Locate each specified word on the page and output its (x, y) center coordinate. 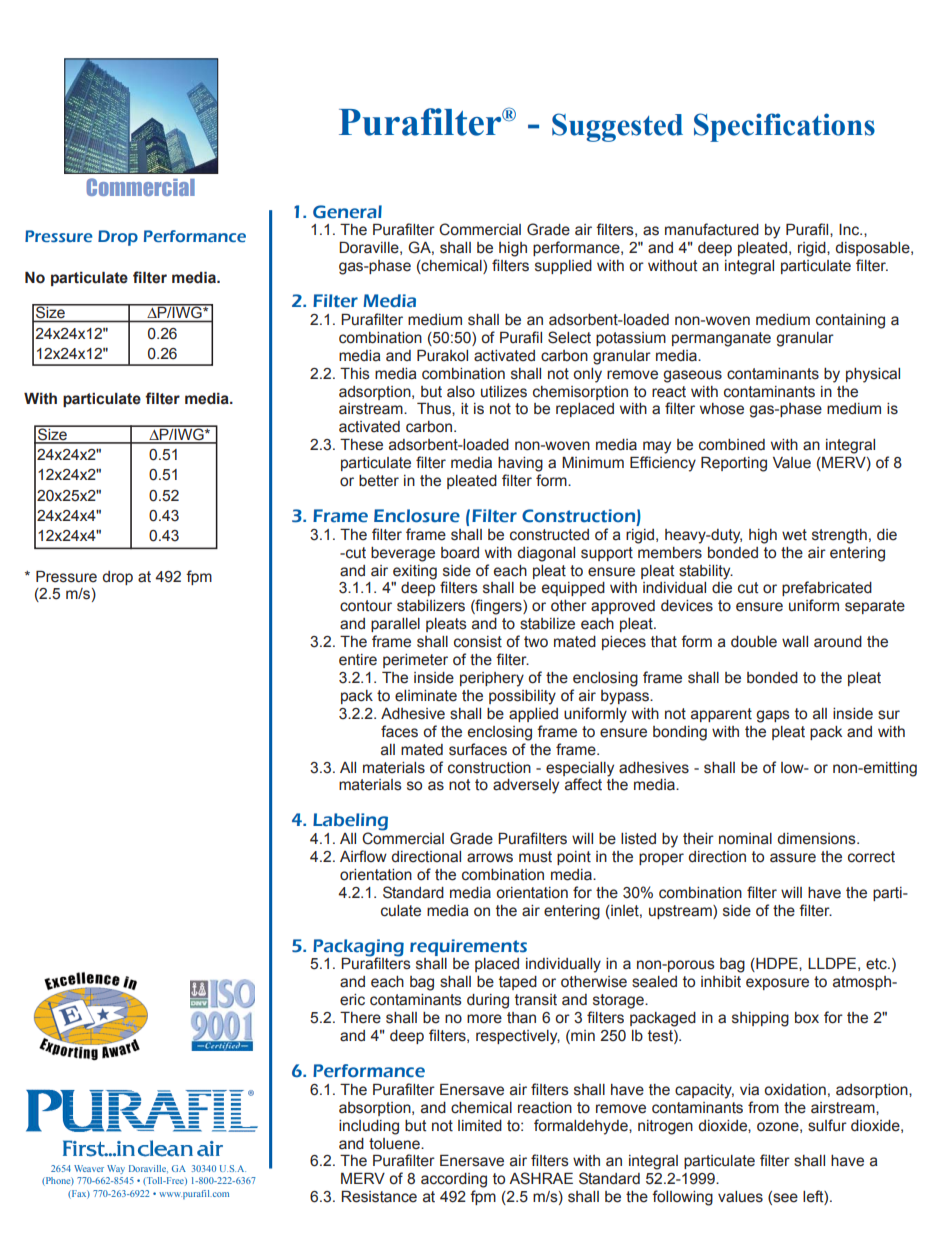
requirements (468, 947)
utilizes (504, 392)
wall (795, 642)
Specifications (784, 127)
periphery (492, 679)
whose (722, 409)
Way (116, 1169)
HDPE (777, 964)
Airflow (363, 856)
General (347, 212)
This (355, 373)
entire (358, 660)
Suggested (617, 127)
